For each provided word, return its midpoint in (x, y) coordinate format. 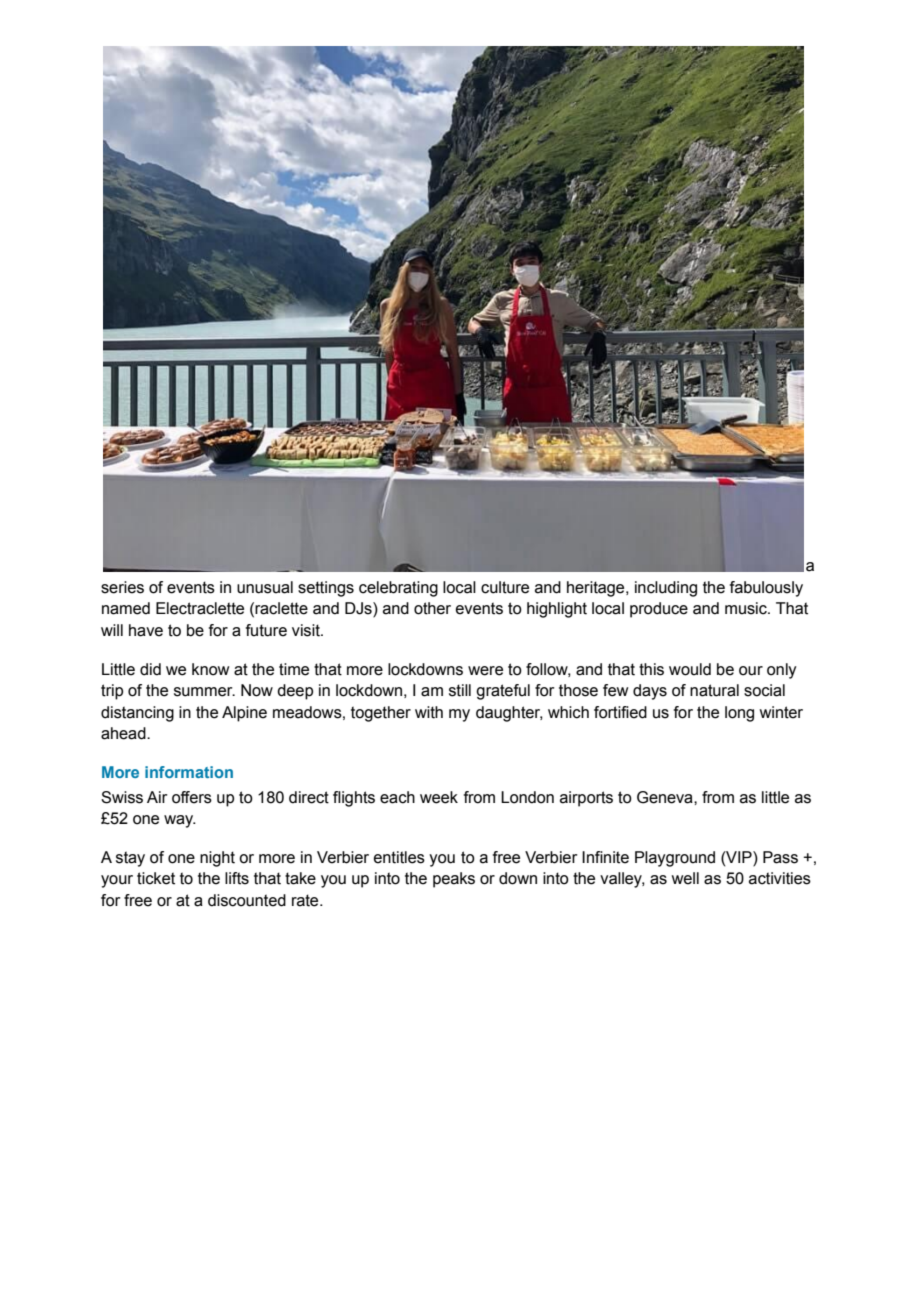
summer (204, 692)
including (666, 589)
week (439, 797)
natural (714, 690)
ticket (156, 878)
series (122, 587)
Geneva (666, 797)
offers (192, 797)
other (432, 608)
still (460, 690)
